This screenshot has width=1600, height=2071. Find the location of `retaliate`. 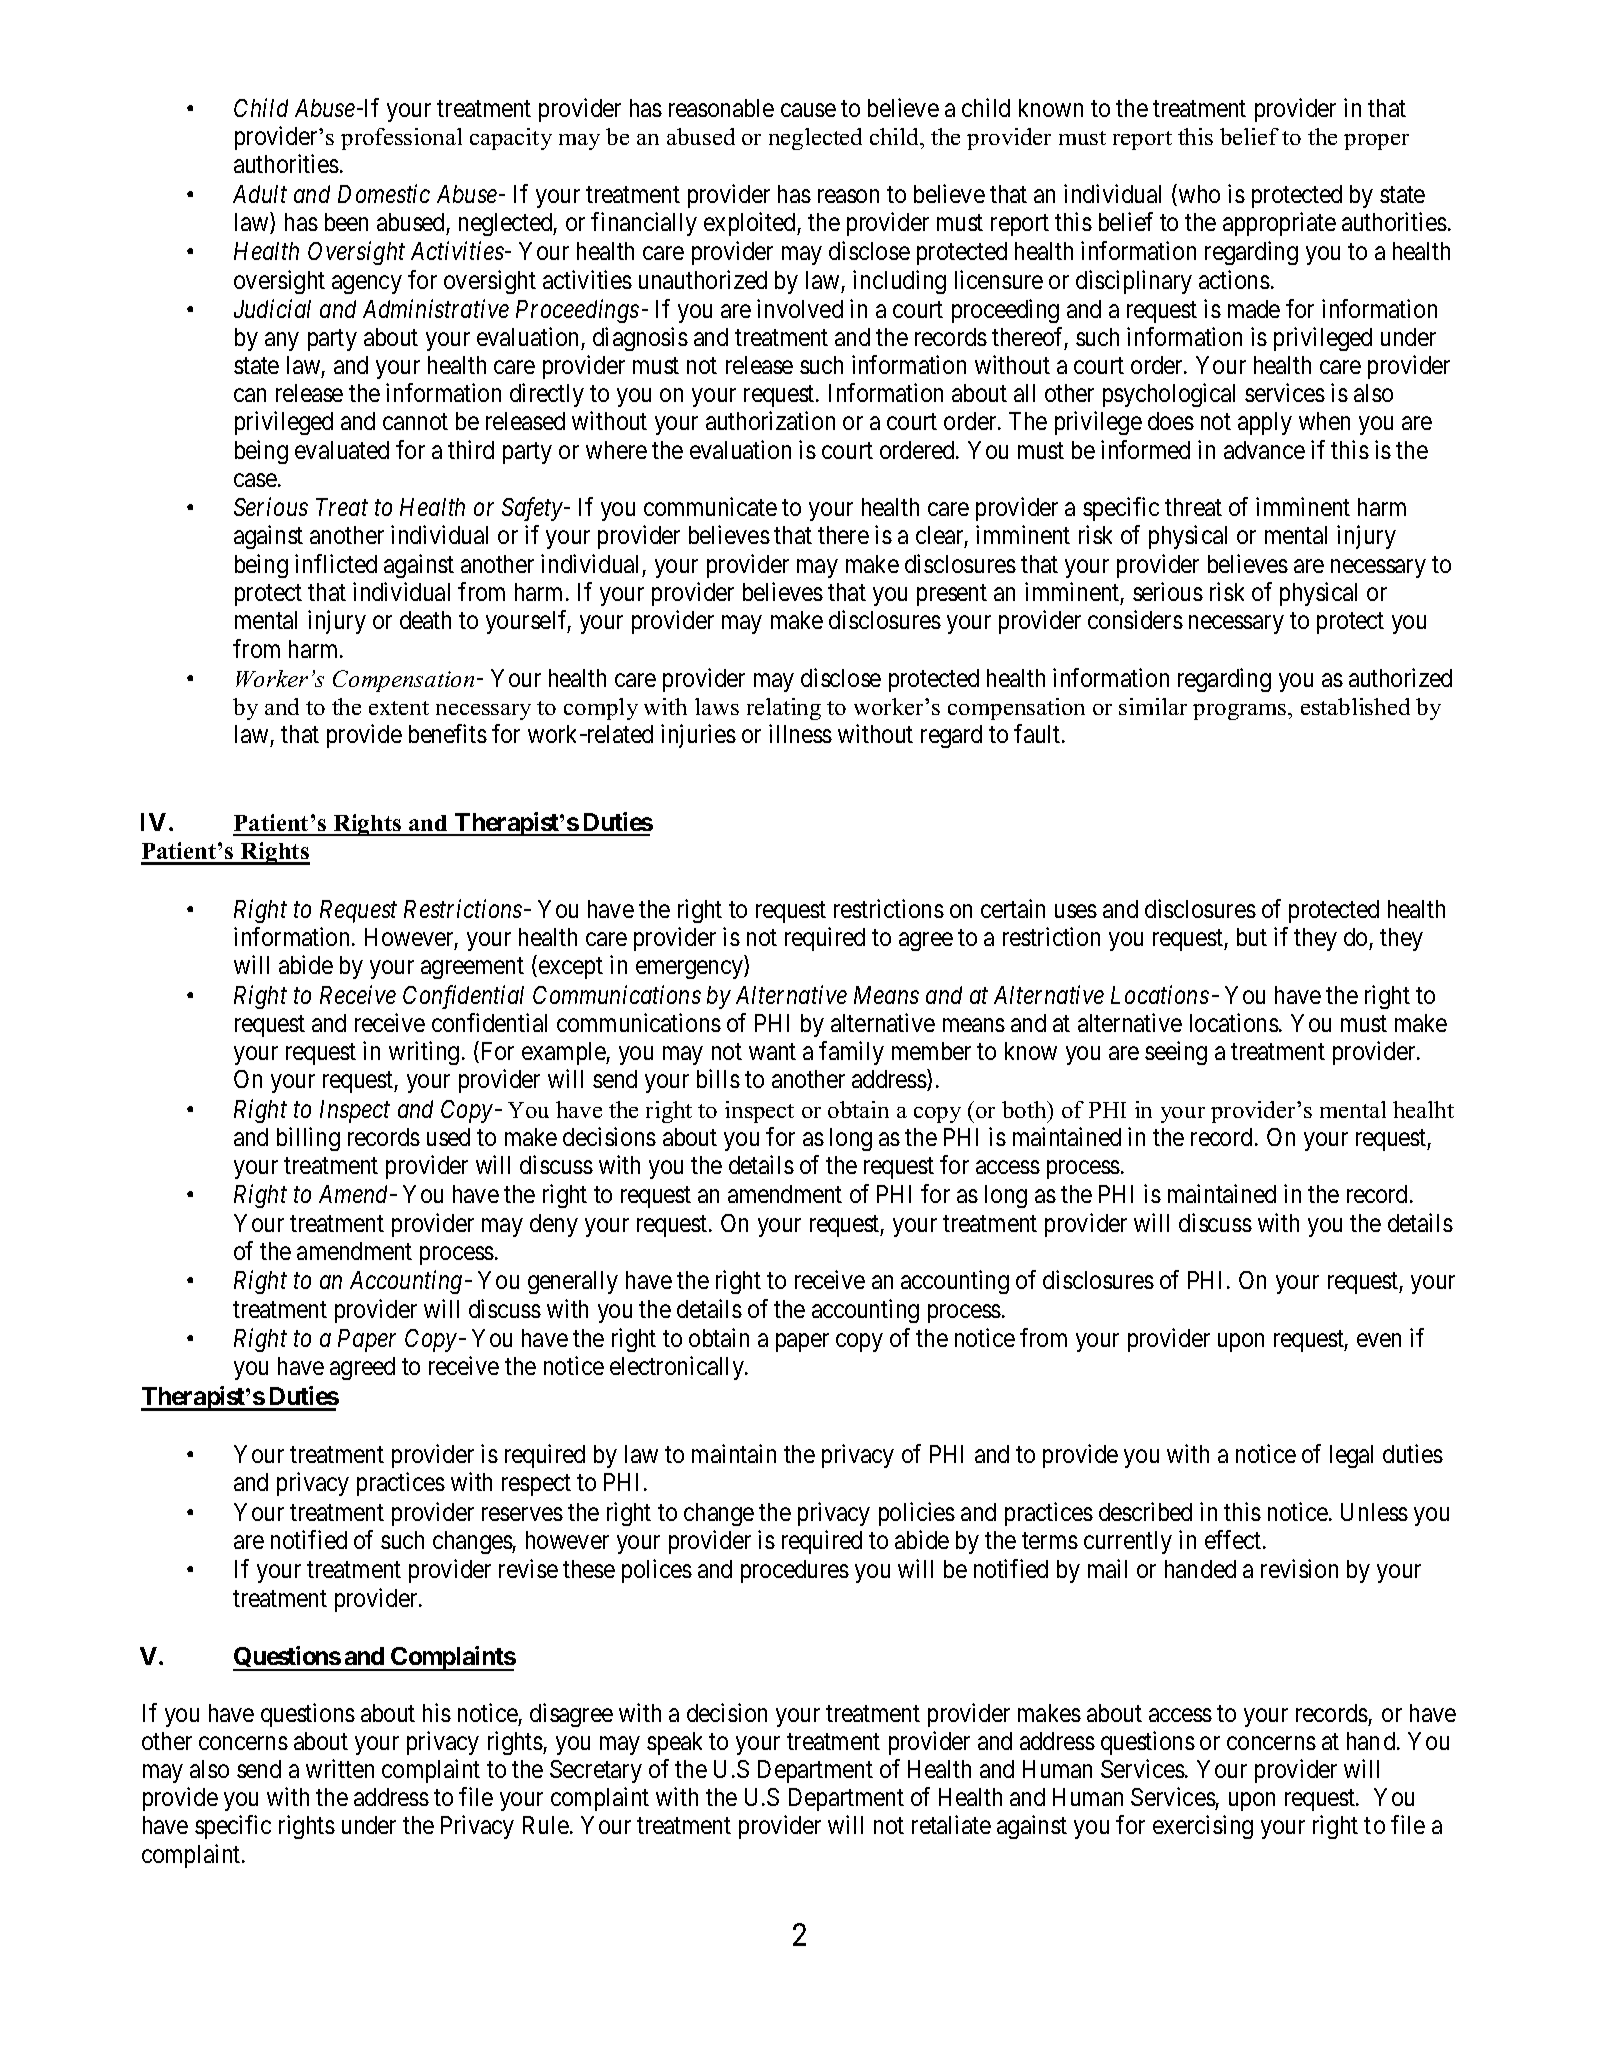

retaliate is located at coordinates (951, 1825).
